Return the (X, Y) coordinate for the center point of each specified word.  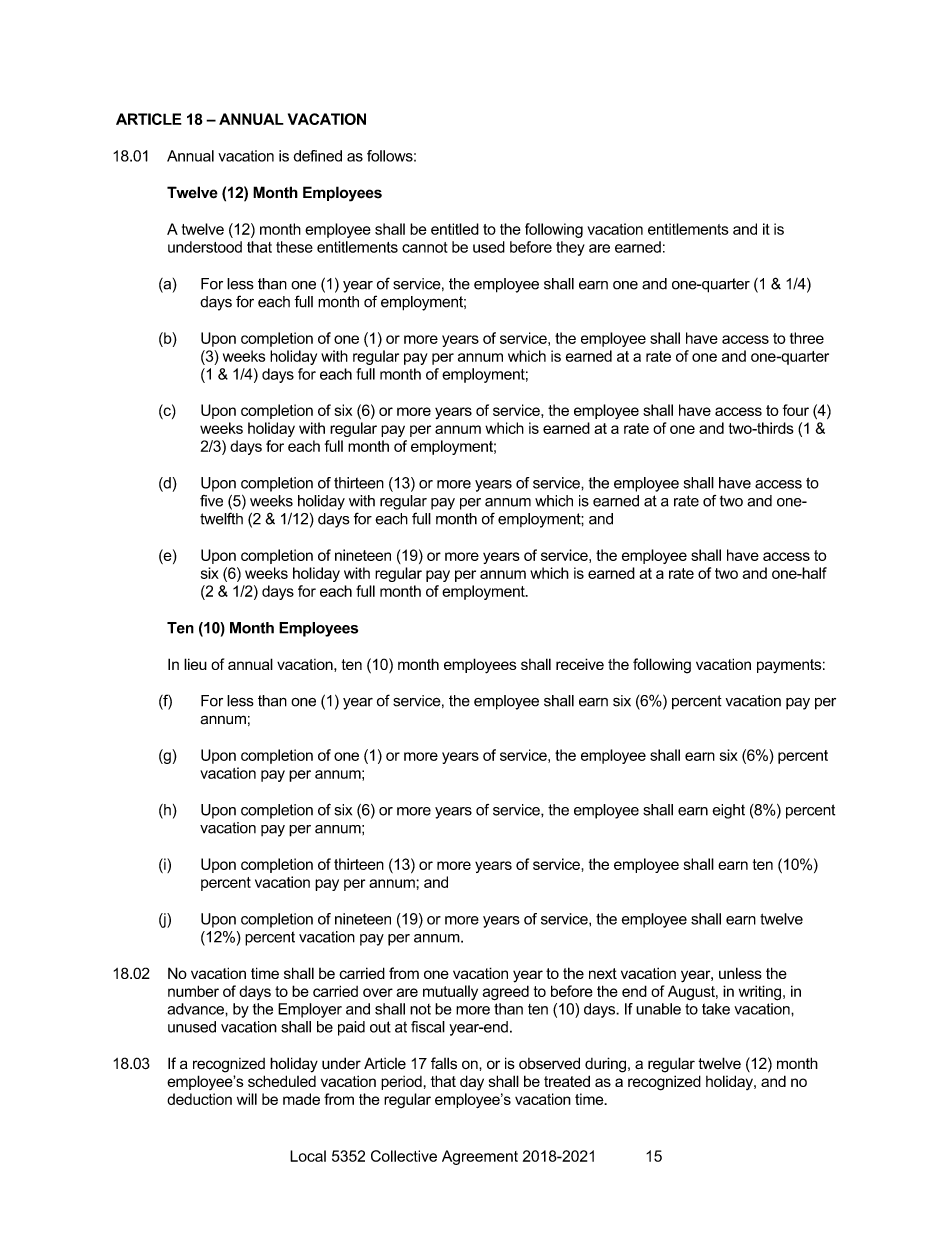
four (796, 410)
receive (580, 664)
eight (728, 811)
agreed (505, 993)
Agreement (480, 1157)
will (247, 1099)
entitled (455, 229)
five (211, 501)
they (570, 248)
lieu (195, 664)
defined (317, 156)
